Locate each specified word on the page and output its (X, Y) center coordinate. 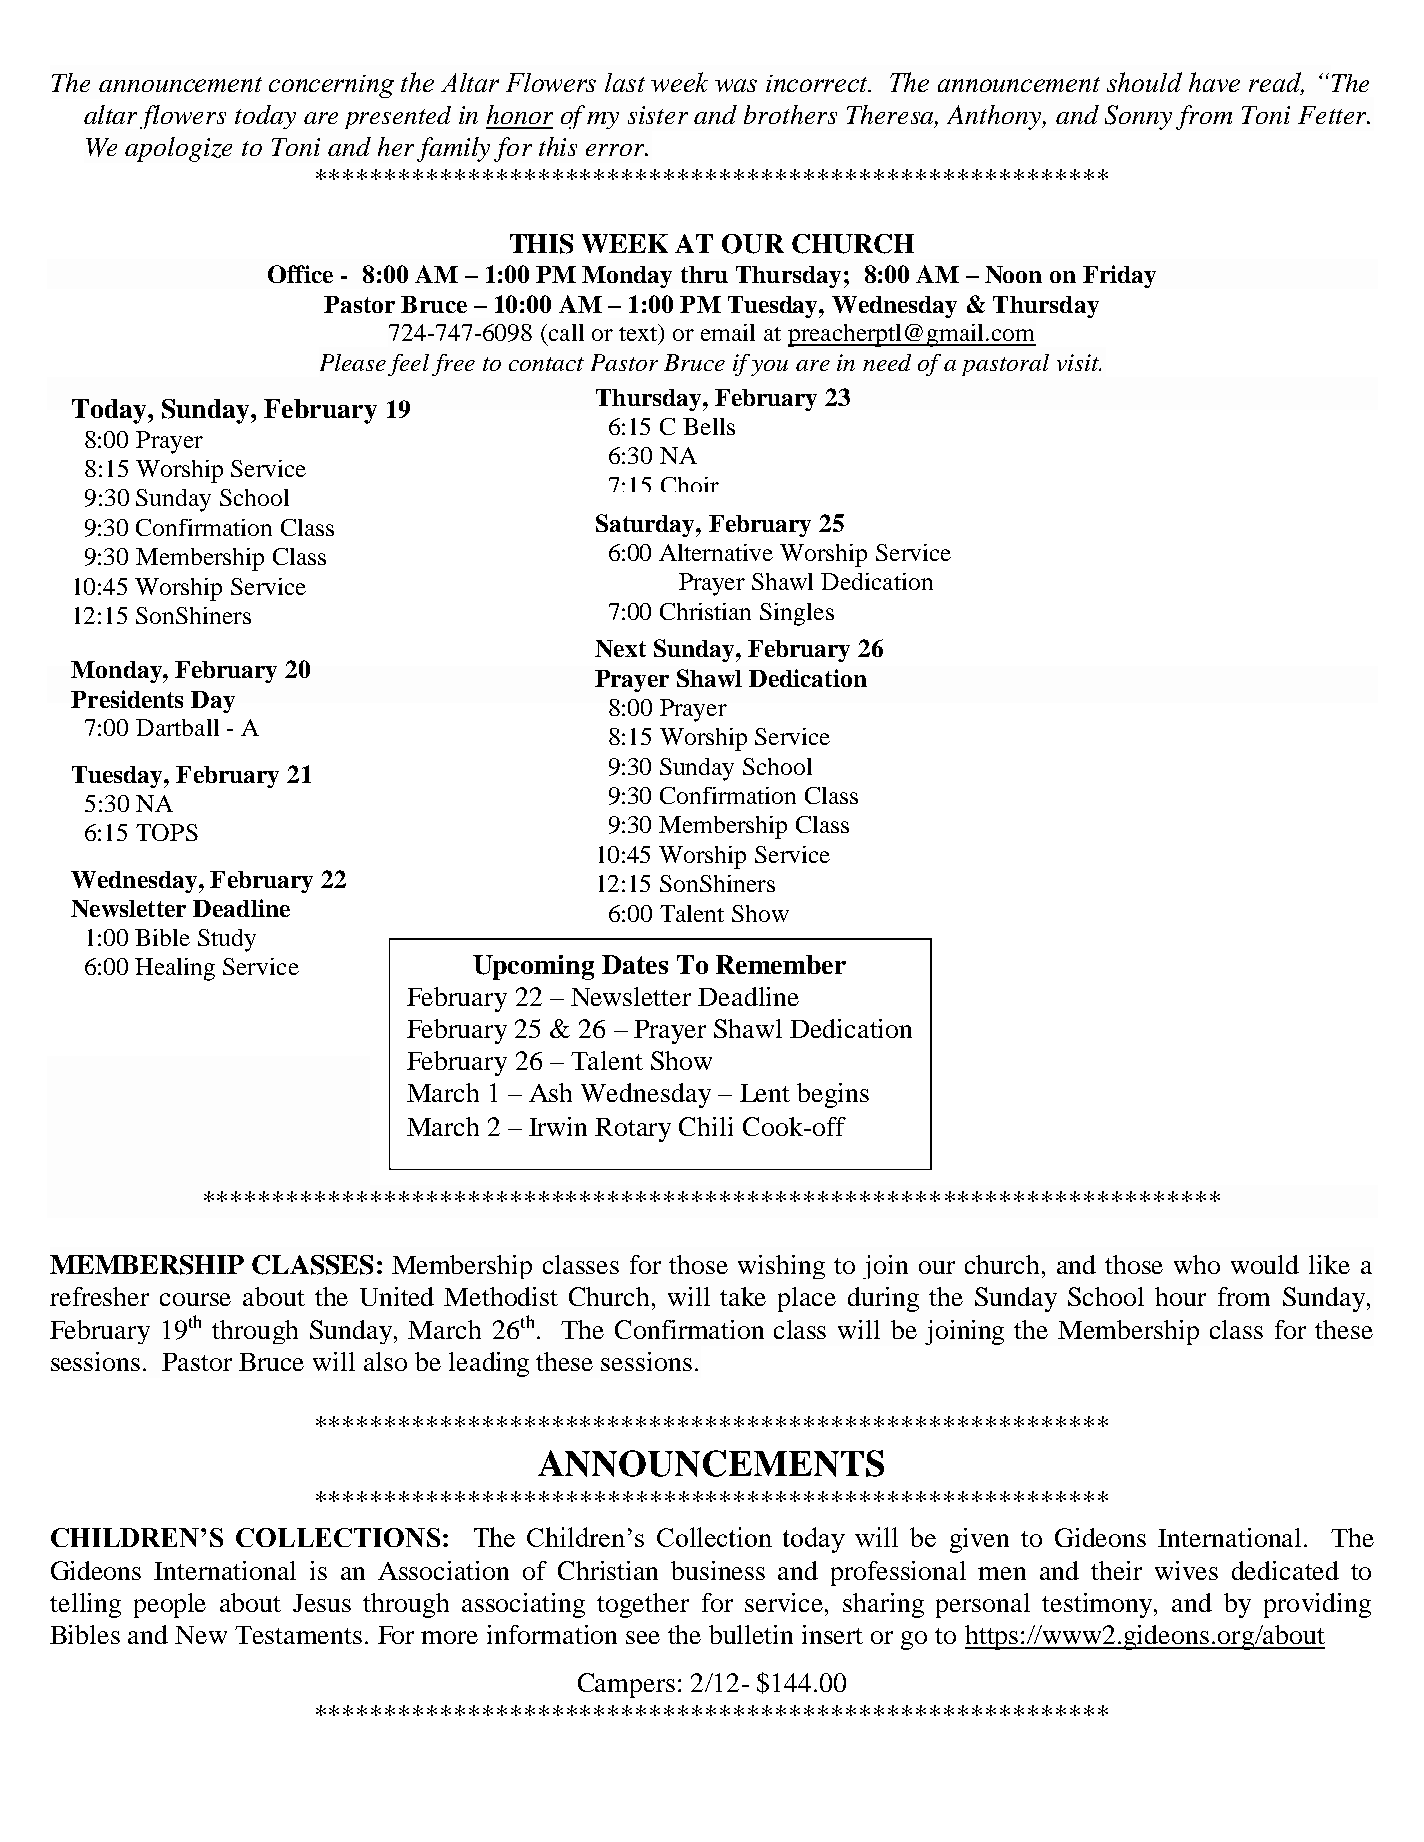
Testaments (298, 1635)
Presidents (127, 699)
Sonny (1138, 117)
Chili (706, 1126)
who (1197, 1264)
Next (620, 648)
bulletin (751, 1634)
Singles (797, 614)
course (195, 1299)
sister (658, 115)
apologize (178, 149)
